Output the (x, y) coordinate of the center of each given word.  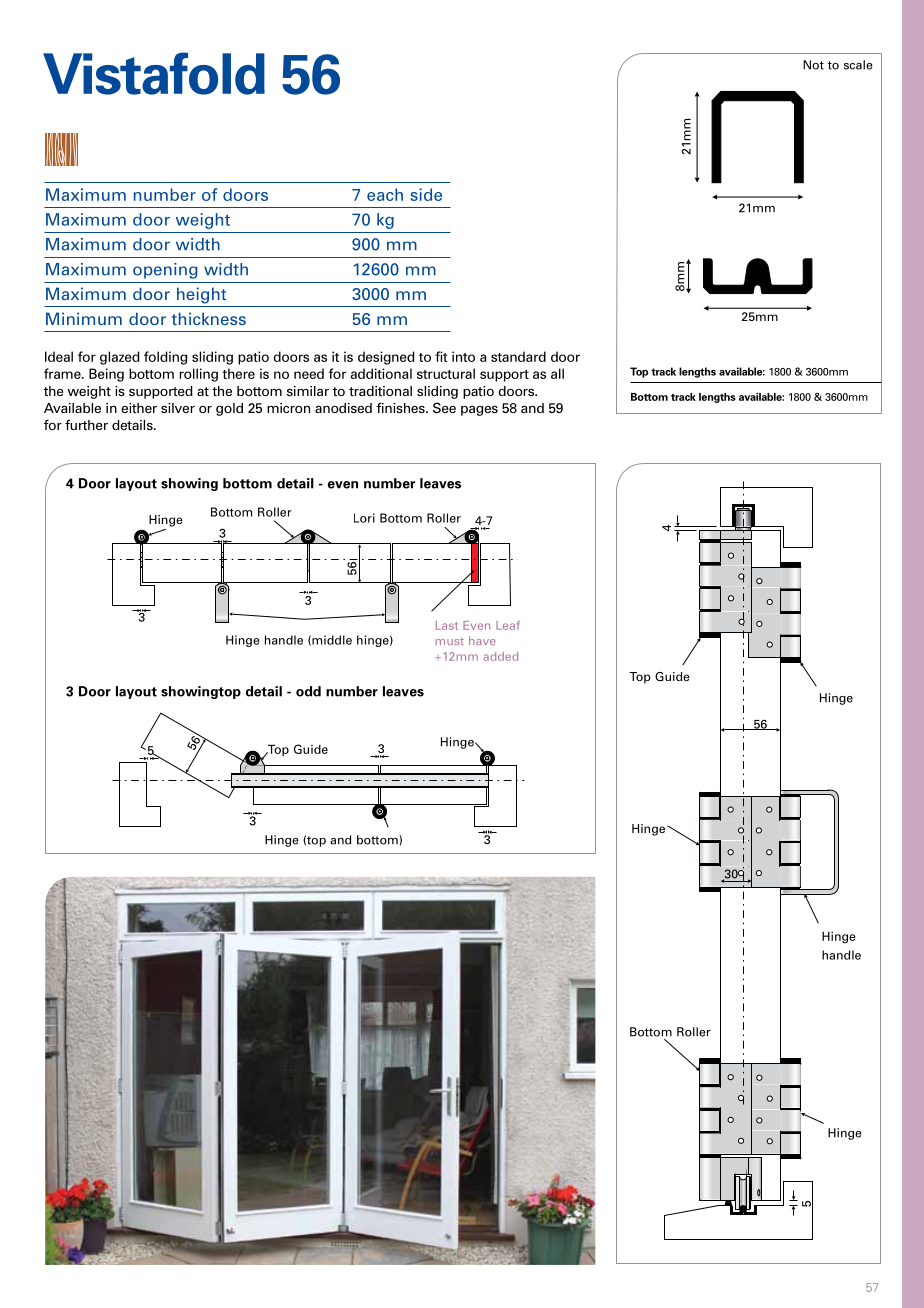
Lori (364, 518)
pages (479, 410)
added (500, 656)
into (463, 356)
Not (813, 65)
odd (308, 691)
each (385, 194)
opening (165, 271)
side (426, 194)
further (86, 424)
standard (518, 356)
